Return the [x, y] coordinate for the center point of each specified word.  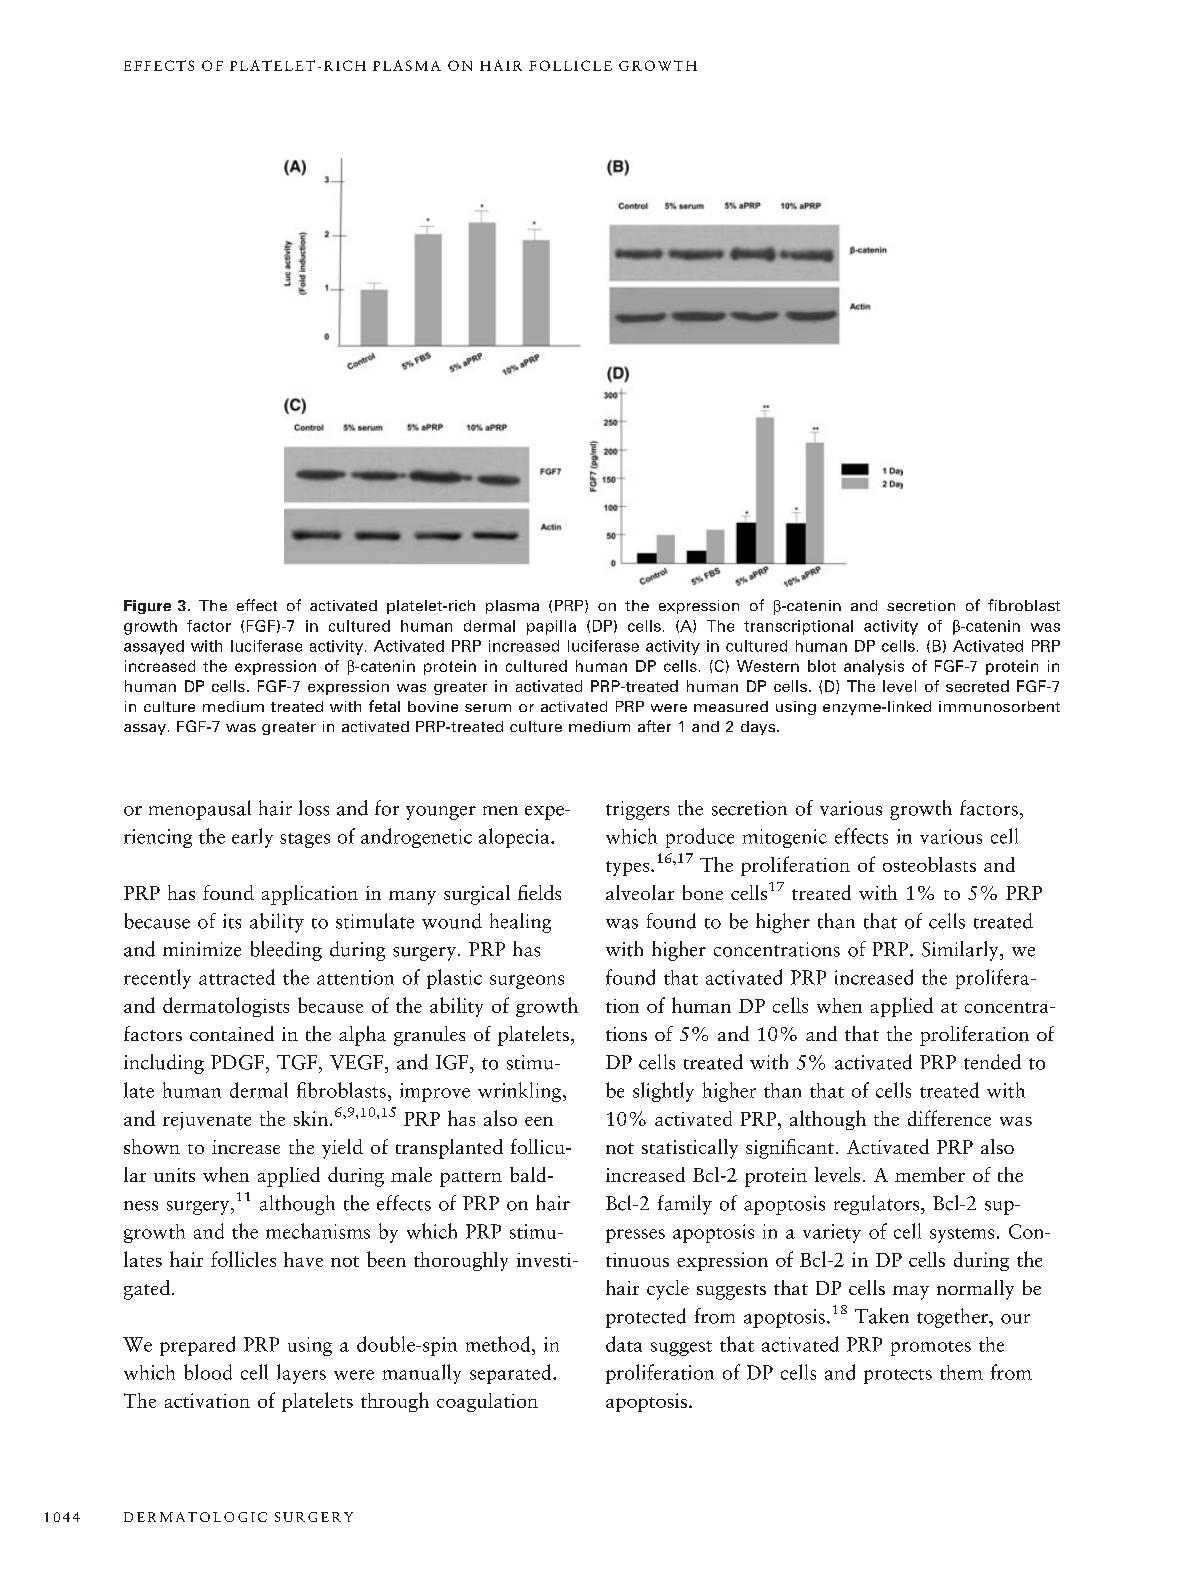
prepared [197, 1346]
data [624, 1344]
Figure [147, 607]
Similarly [961, 951]
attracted [237, 977]
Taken [882, 1316]
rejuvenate [207, 1121]
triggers [637, 810]
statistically [690, 1149]
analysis [874, 667]
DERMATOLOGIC [195, 1517]
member [930, 1174]
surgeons [527, 982]
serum [488, 708]
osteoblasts [929, 864]
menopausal [200, 810]
